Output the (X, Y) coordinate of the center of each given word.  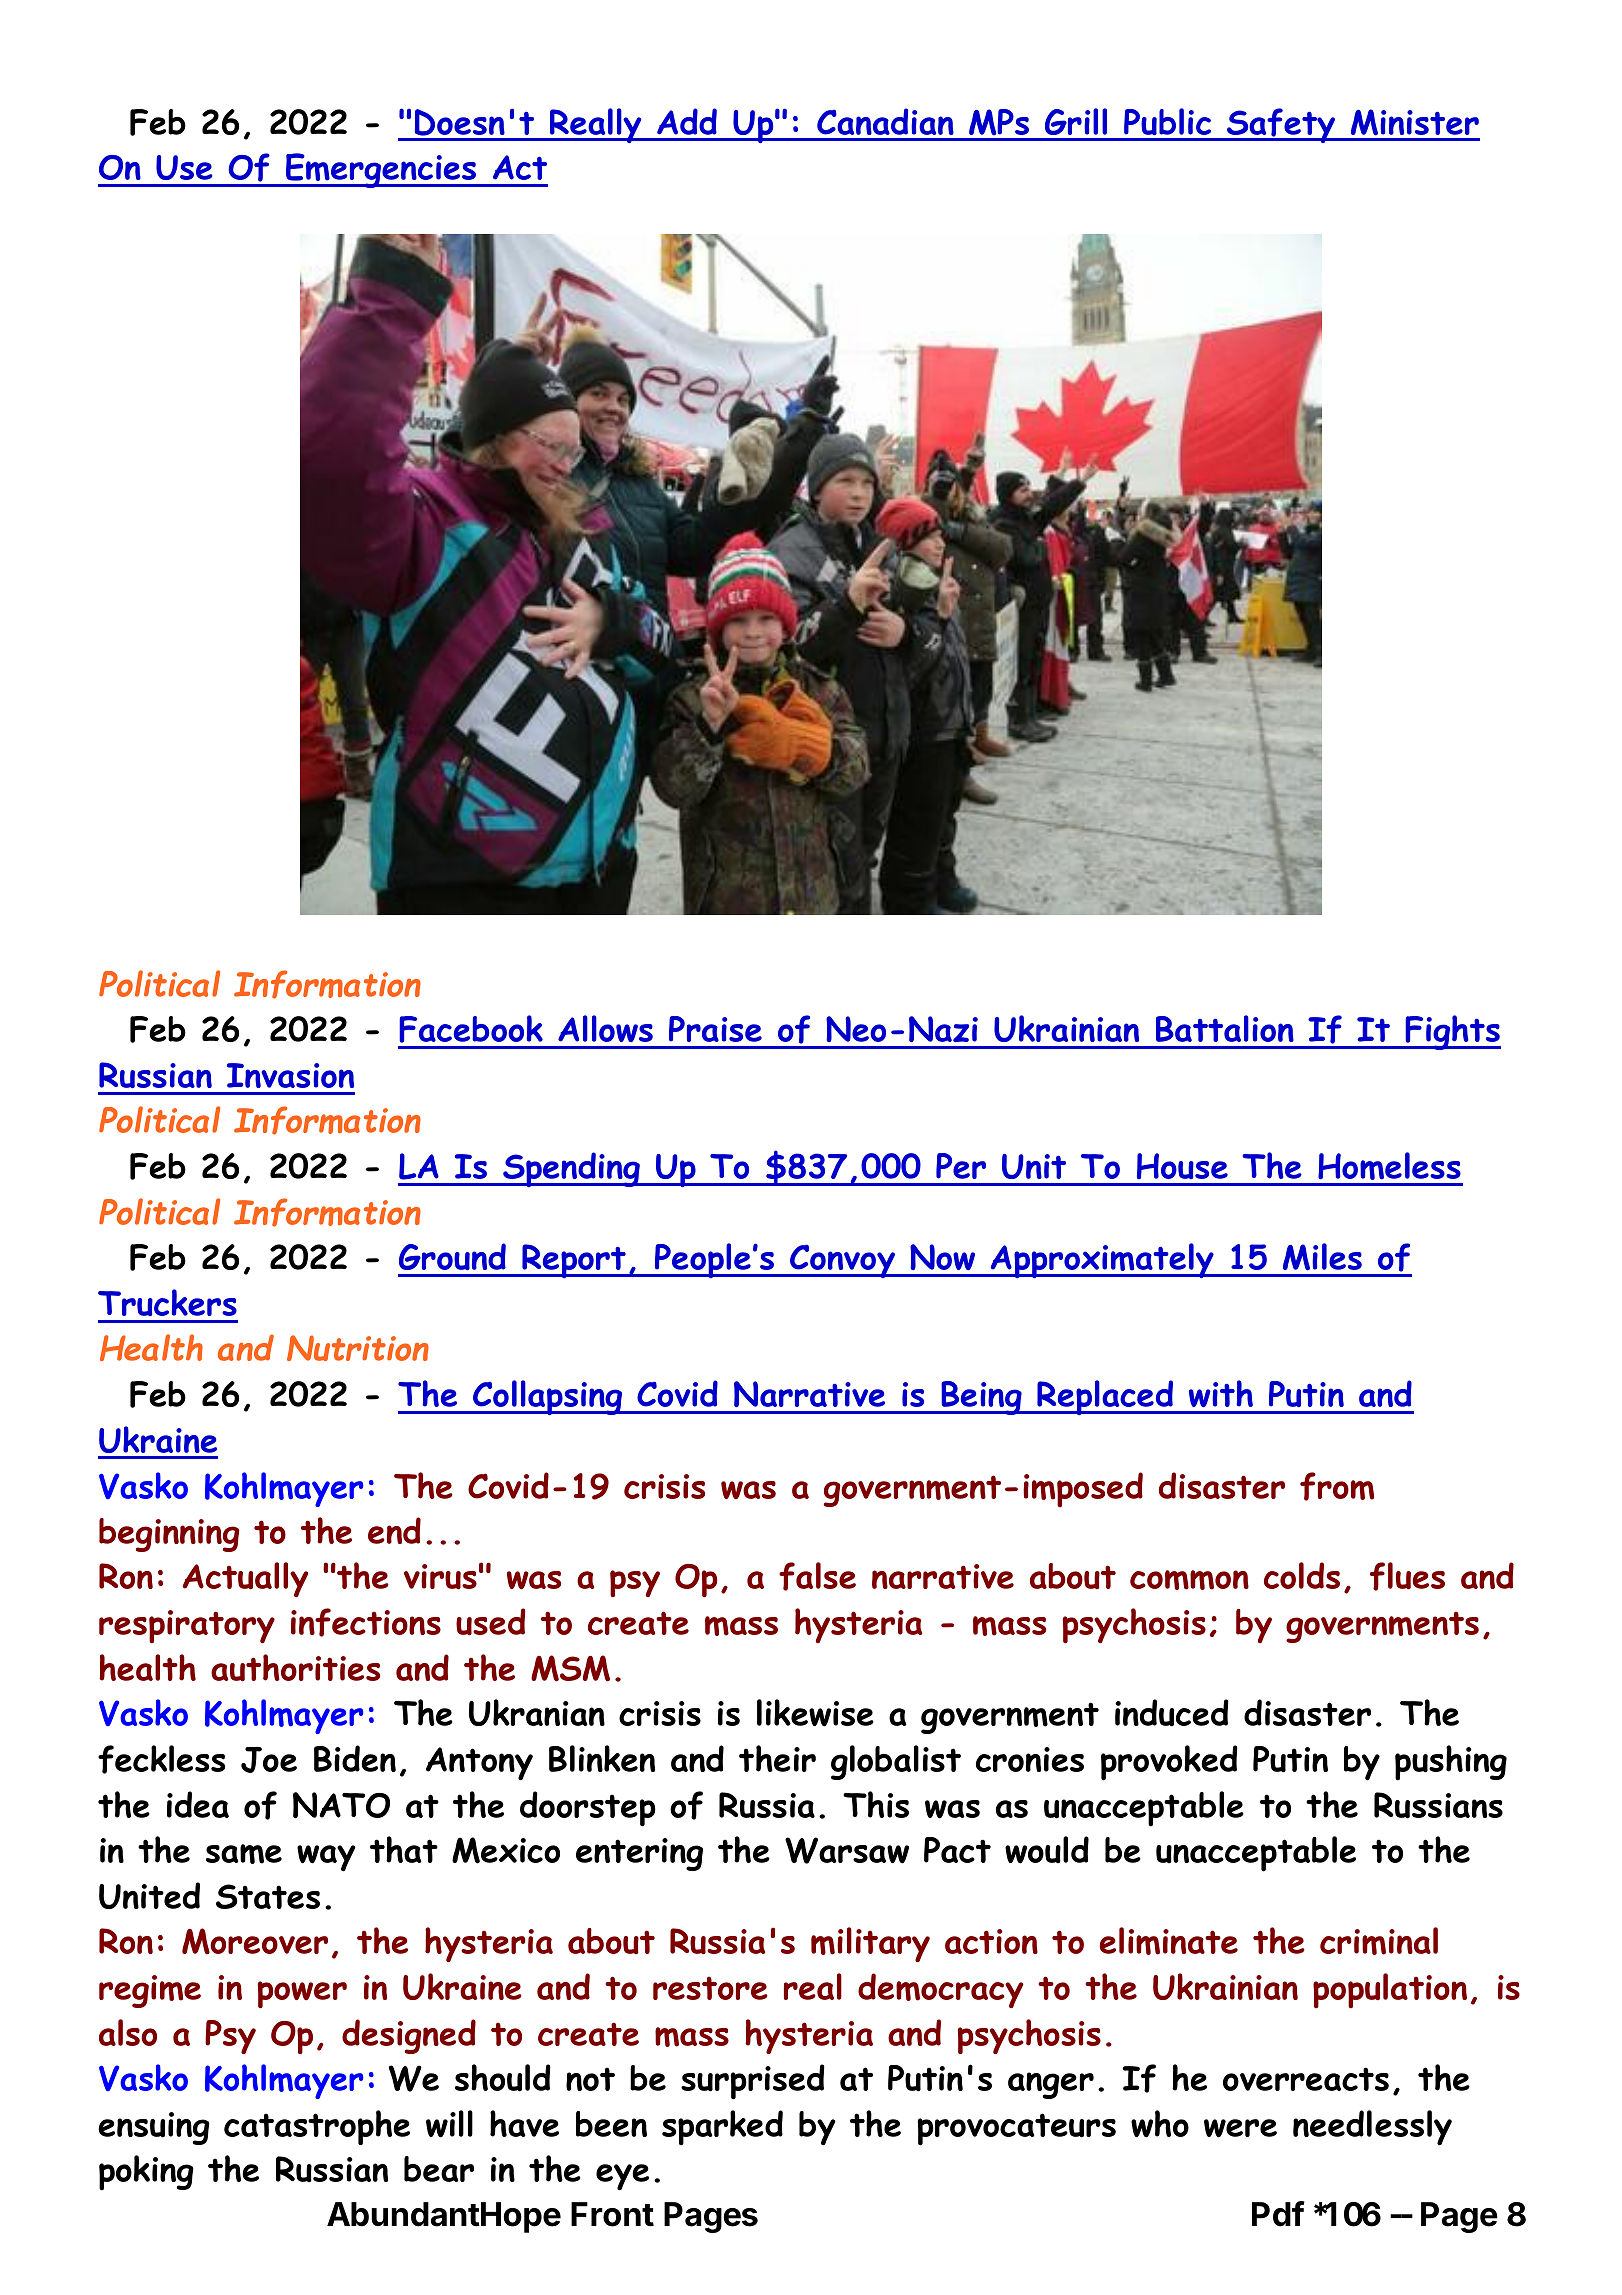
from (1337, 1486)
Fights (1452, 1032)
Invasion (290, 1075)
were (1240, 2128)
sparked (722, 2128)
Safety (1281, 125)
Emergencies (381, 170)
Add (687, 121)
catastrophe (317, 2127)
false (817, 1576)
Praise (715, 1029)
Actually (245, 1579)
